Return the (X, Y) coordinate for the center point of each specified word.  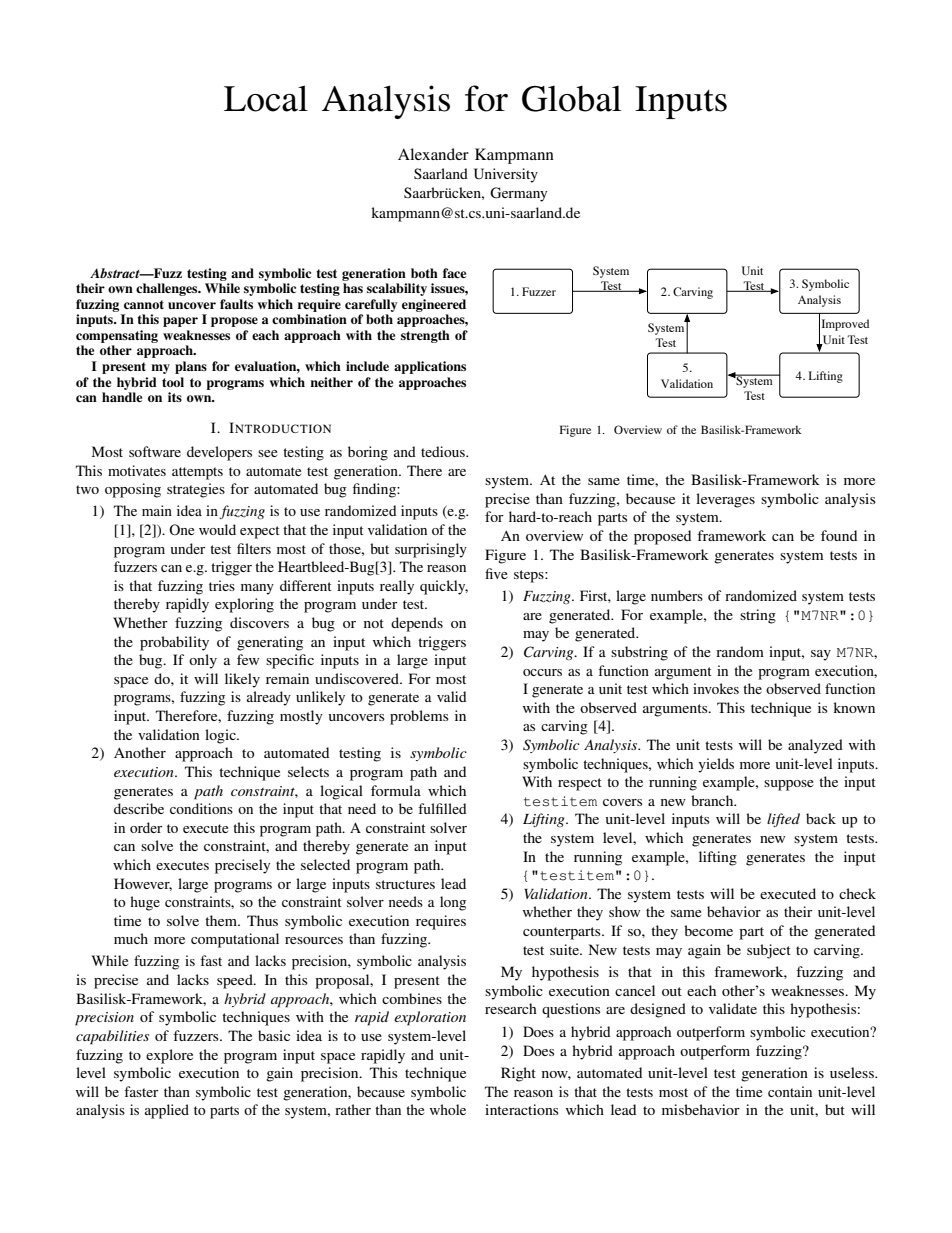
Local (266, 98)
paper (180, 322)
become (708, 930)
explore (169, 1056)
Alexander (433, 154)
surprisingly (431, 550)
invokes (716, 688)
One (181, 529)
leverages (725, 500)
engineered (434, 305)
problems (419, 717)
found (839, 535)
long (453, 903)
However (143, 884)
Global (571, 98)
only (203, 661)
